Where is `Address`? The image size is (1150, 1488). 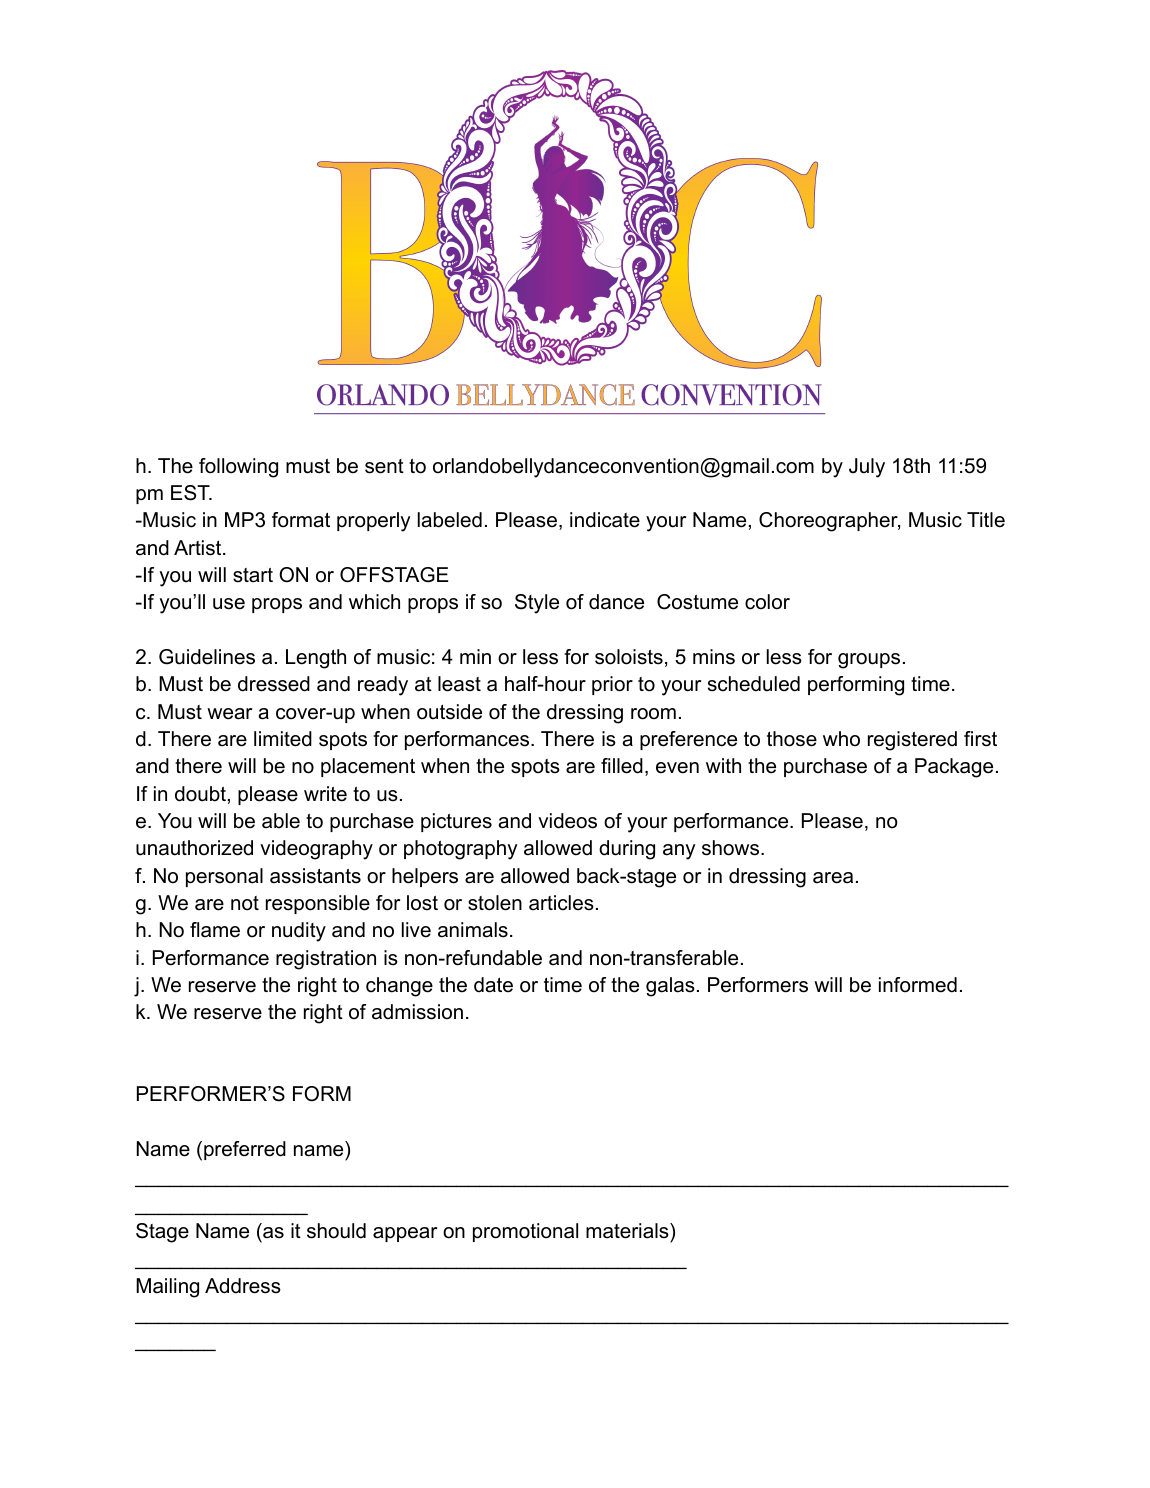 Address is located at coordinates (243, 1286).
